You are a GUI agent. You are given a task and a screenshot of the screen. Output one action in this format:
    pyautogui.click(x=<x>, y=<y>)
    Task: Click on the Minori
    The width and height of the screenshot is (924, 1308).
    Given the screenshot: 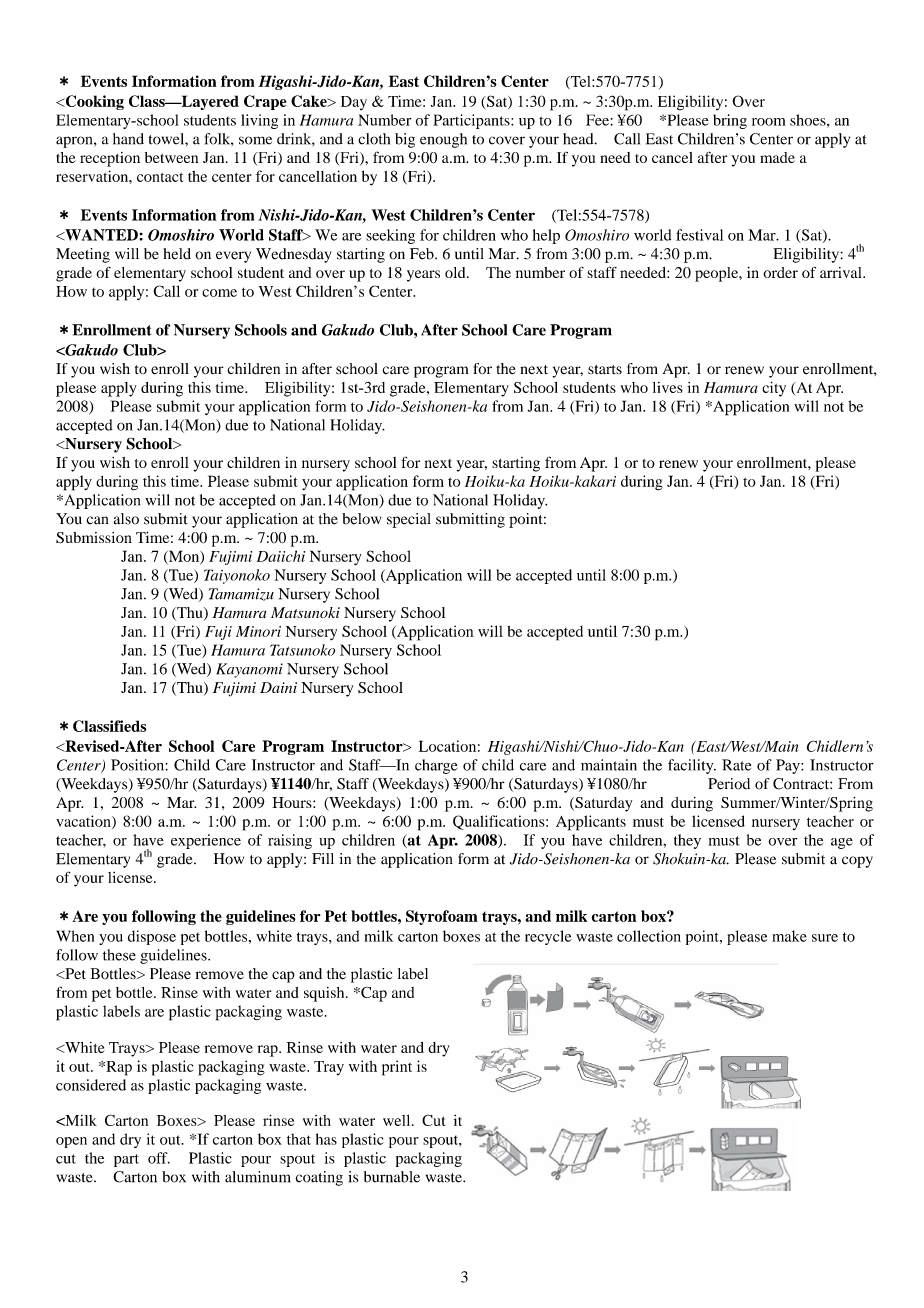 What is the action you would take?
    pyautogui.click(x=258, y=631)
